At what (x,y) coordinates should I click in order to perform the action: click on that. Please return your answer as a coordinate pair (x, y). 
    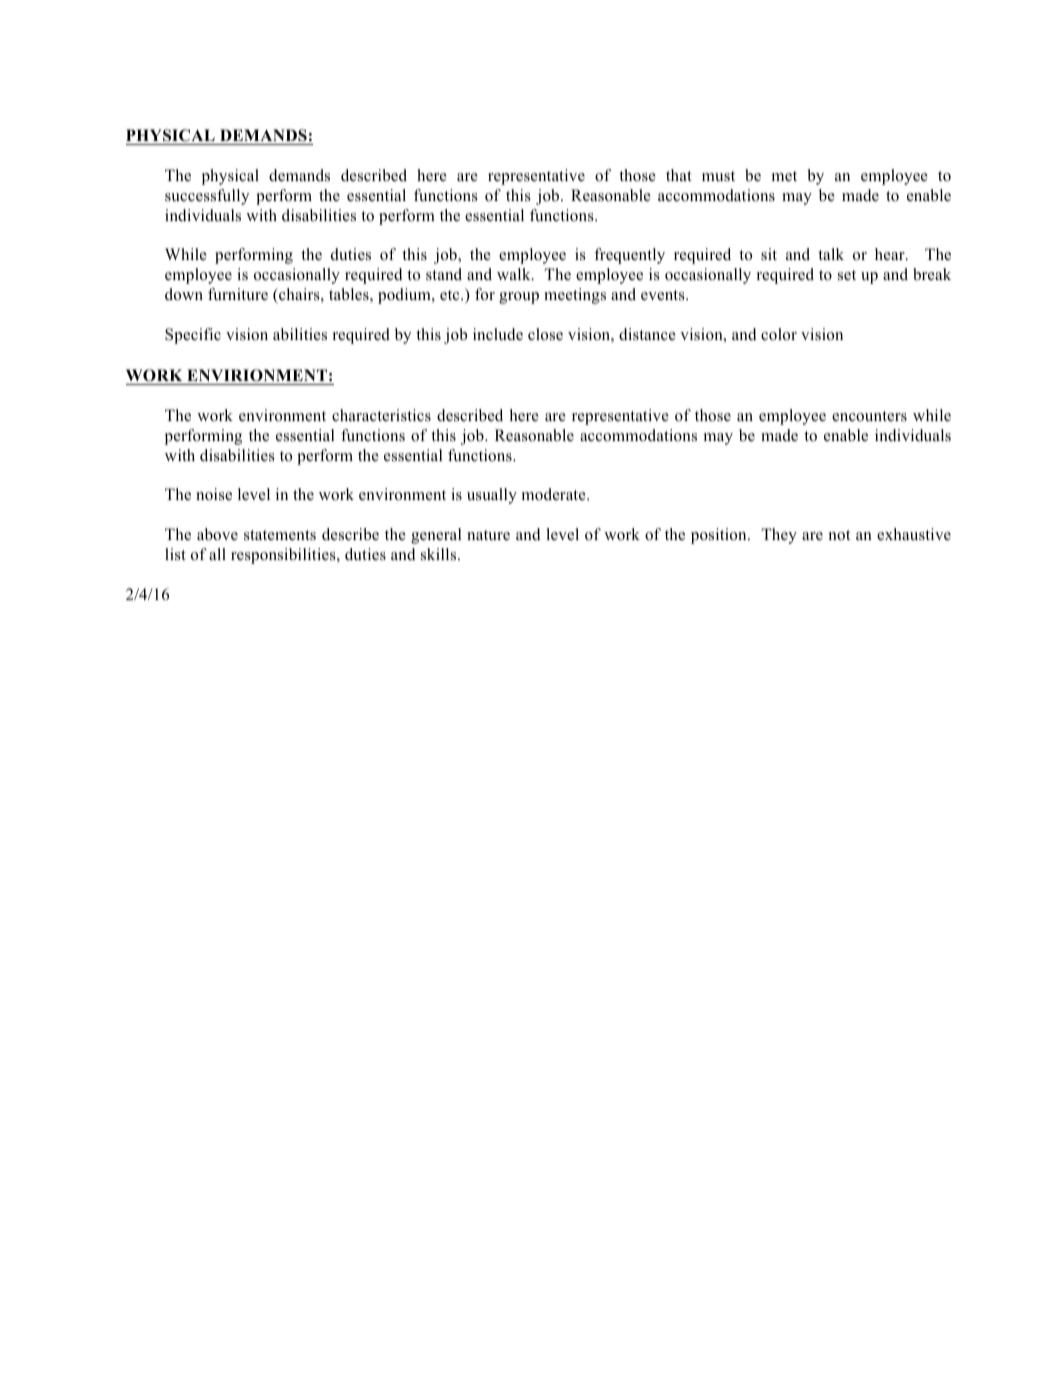
    Looking at the image, I should click on (679, 175).
